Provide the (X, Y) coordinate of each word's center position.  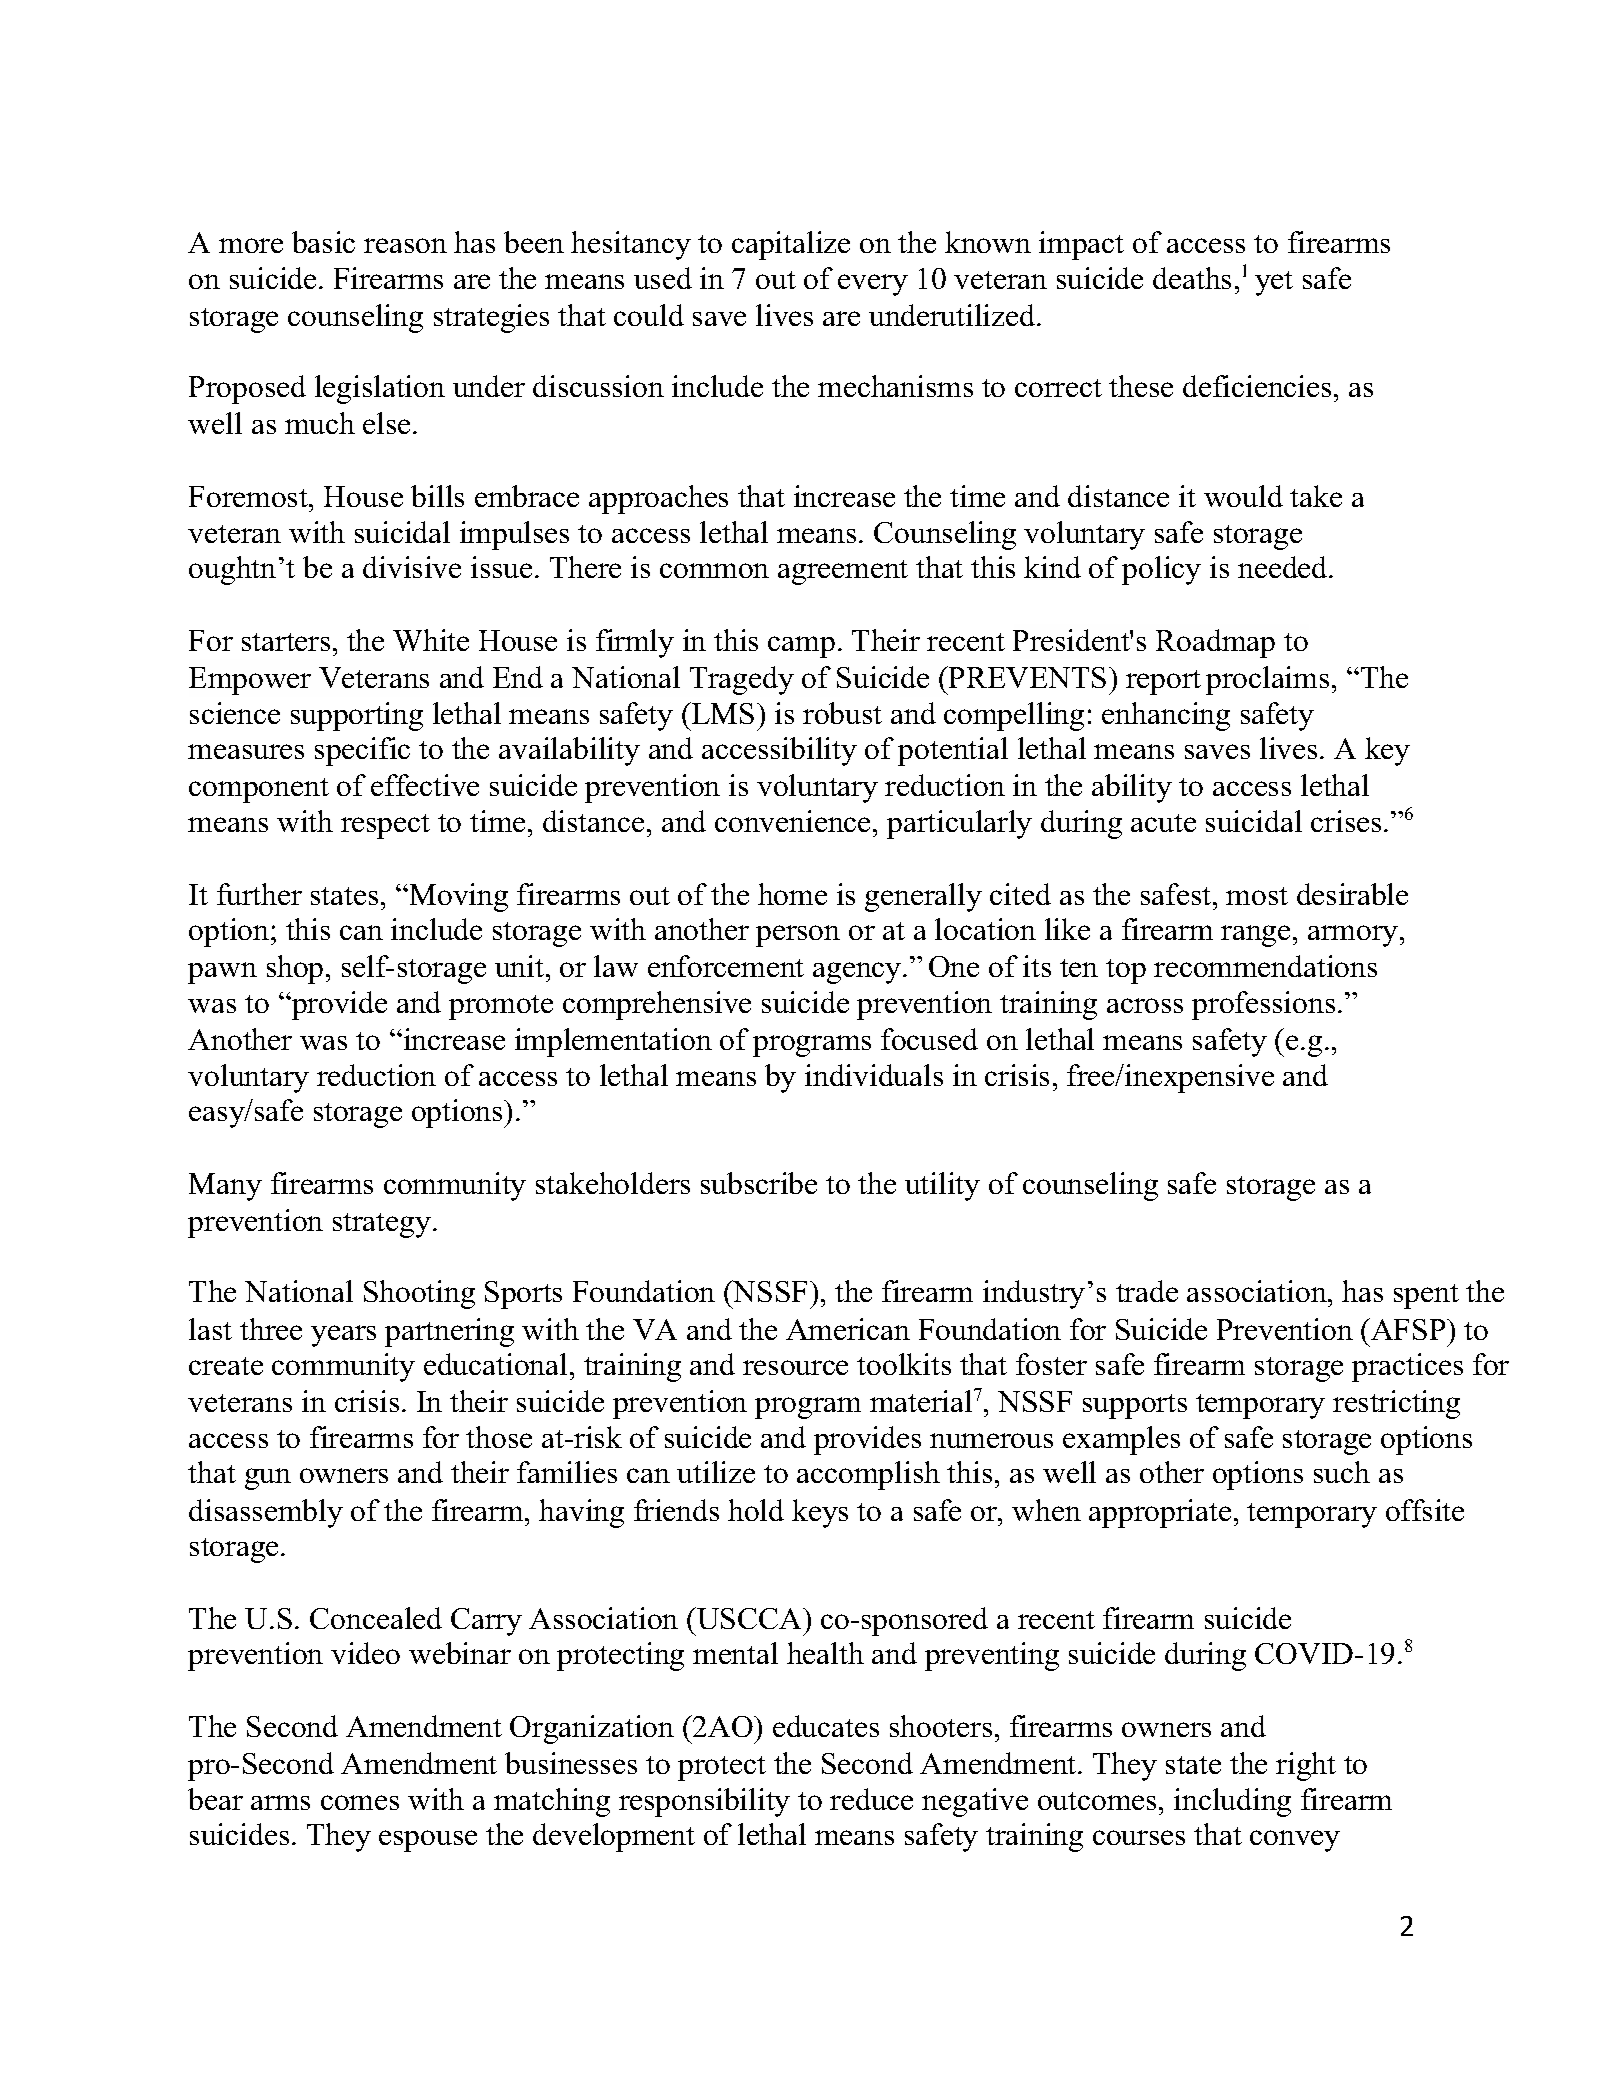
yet (1274, 283)
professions (1263, 1005)
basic (323, 242)
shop (295, 969)
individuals (874, 1075)
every (873, 285)
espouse (428, 1841)
